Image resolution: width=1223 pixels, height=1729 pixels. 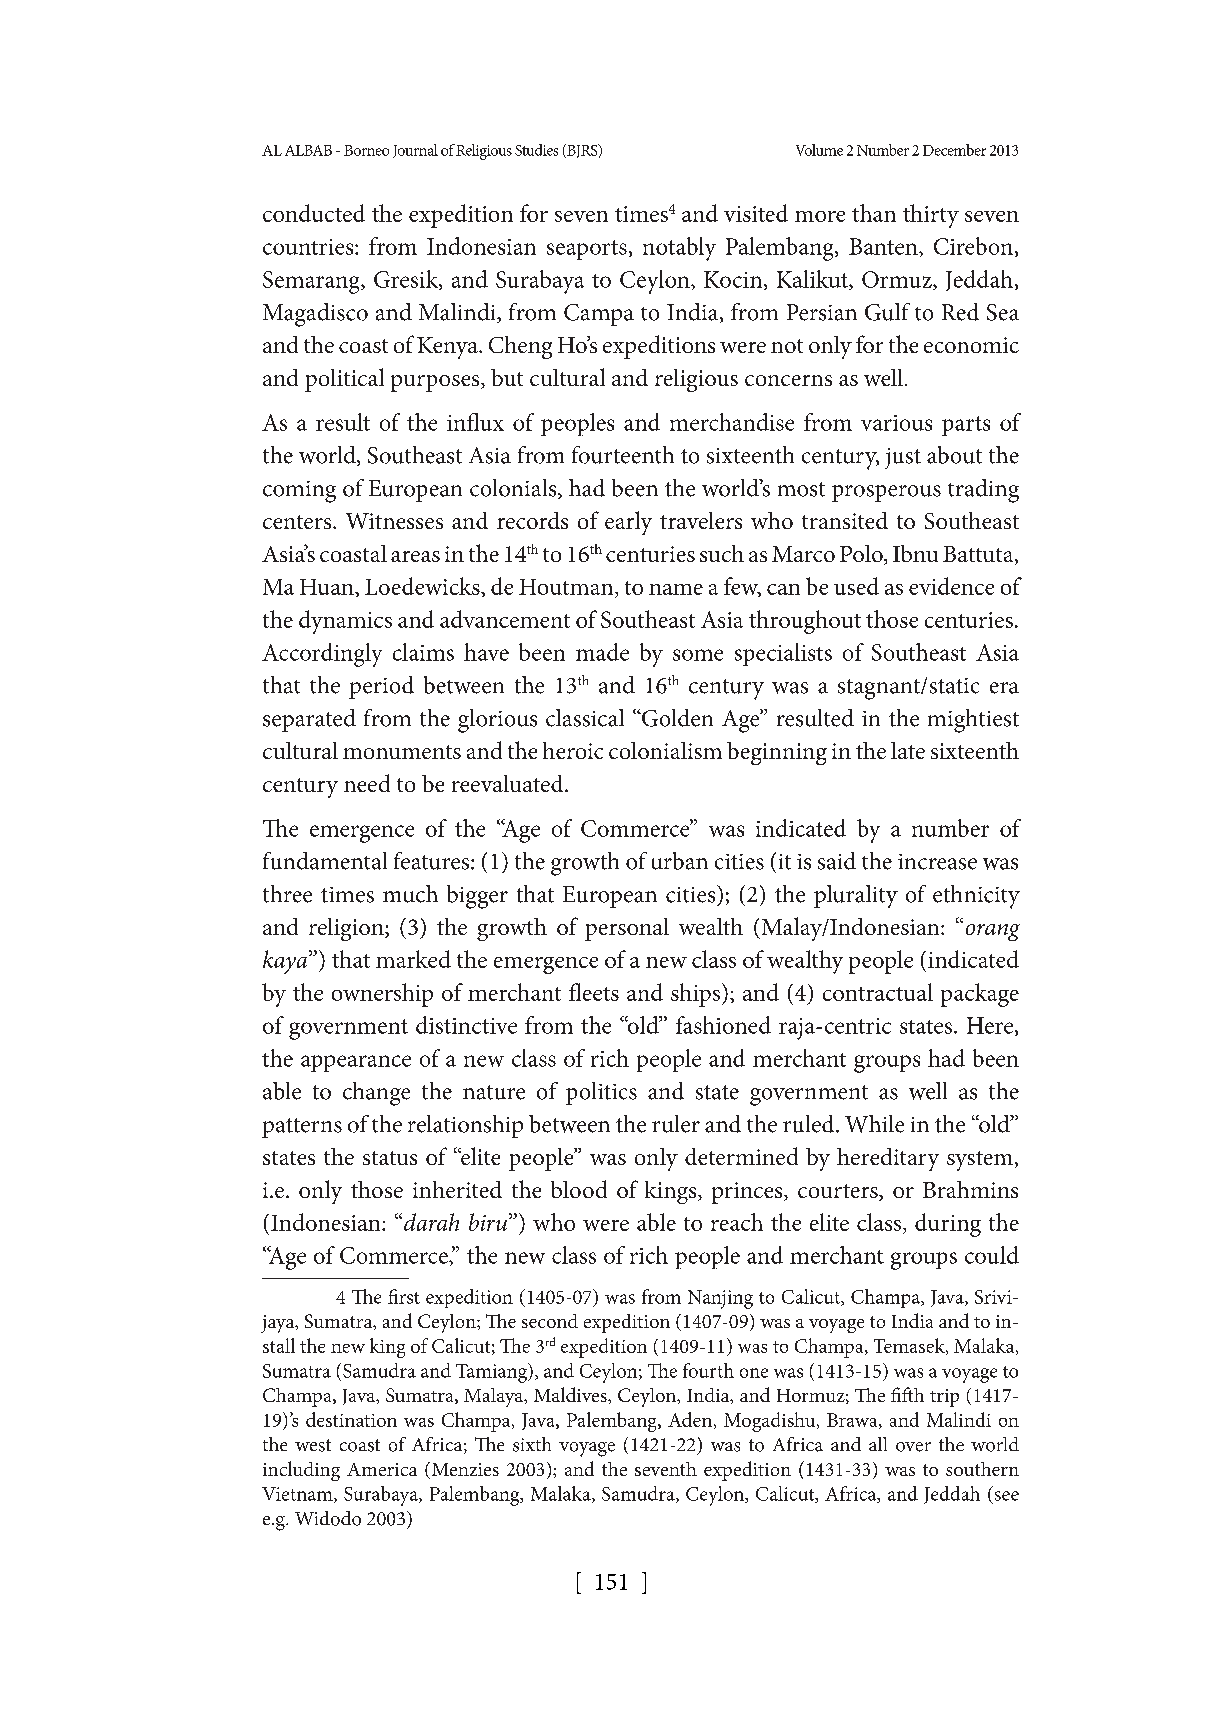 What do you see at coordinates (680, 861) in the screenshot?
I see `urban` at bounding box center [680, 861].
